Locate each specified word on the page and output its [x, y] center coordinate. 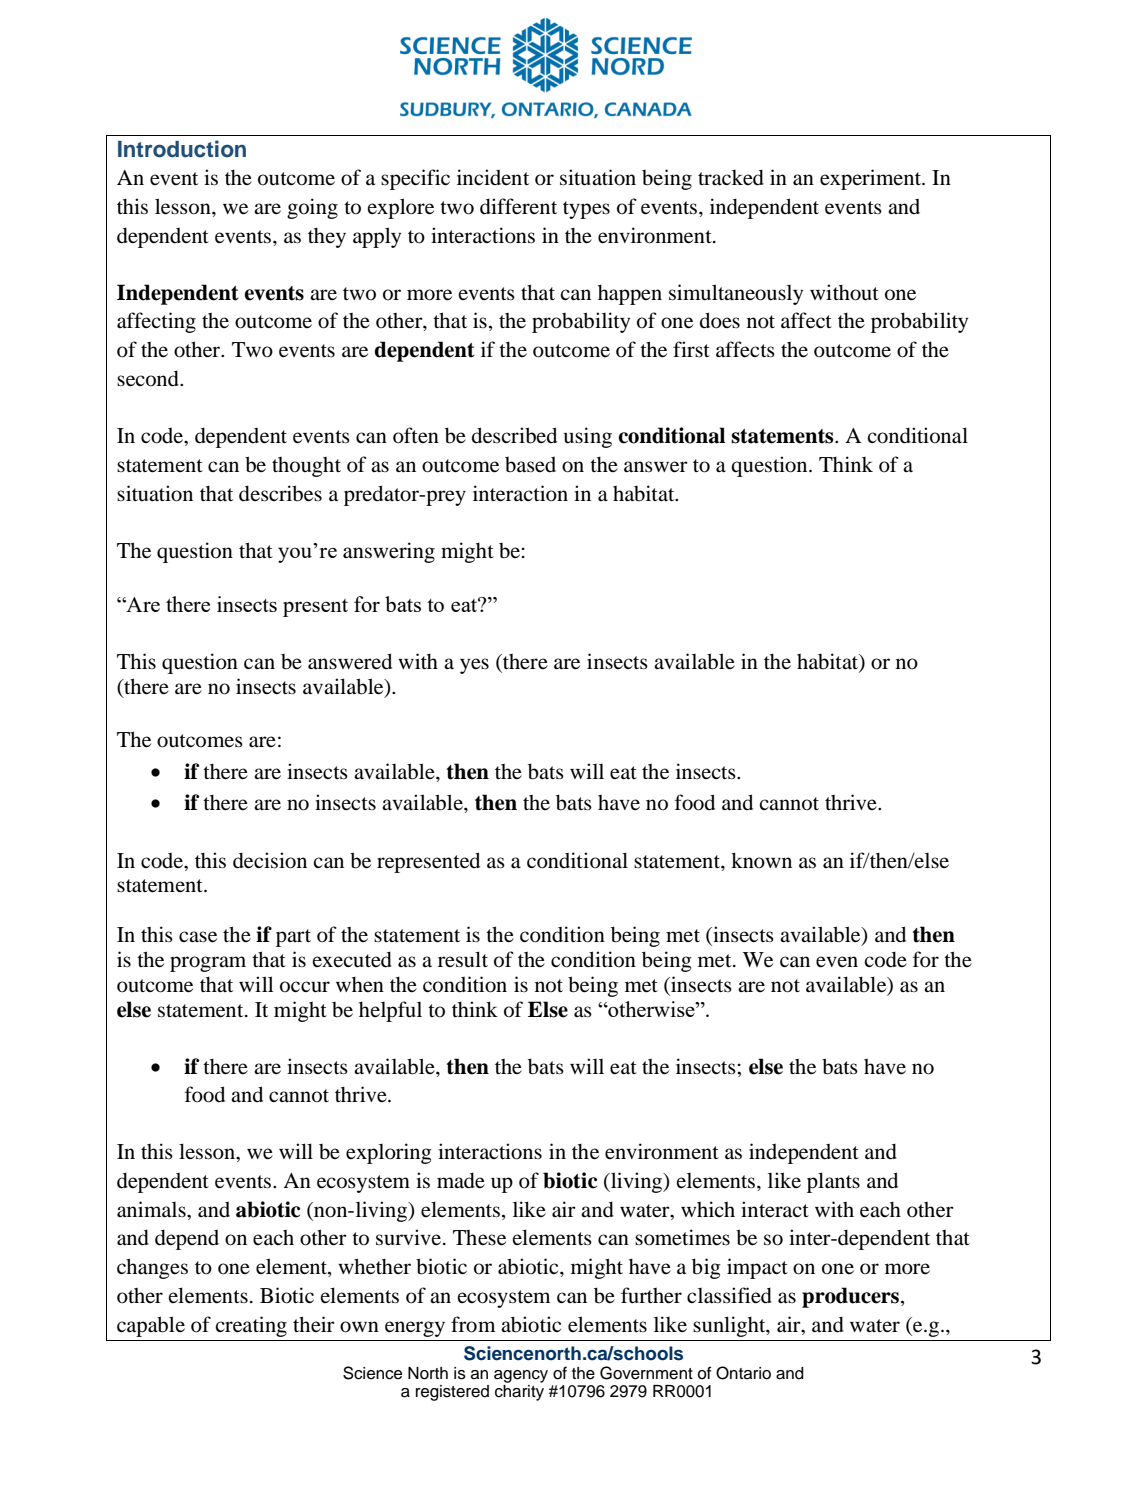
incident [493, 177]
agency [521, 1376]
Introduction [182, 149]
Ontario [743, 1373]
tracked [731, 177]
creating [251, 1326]
